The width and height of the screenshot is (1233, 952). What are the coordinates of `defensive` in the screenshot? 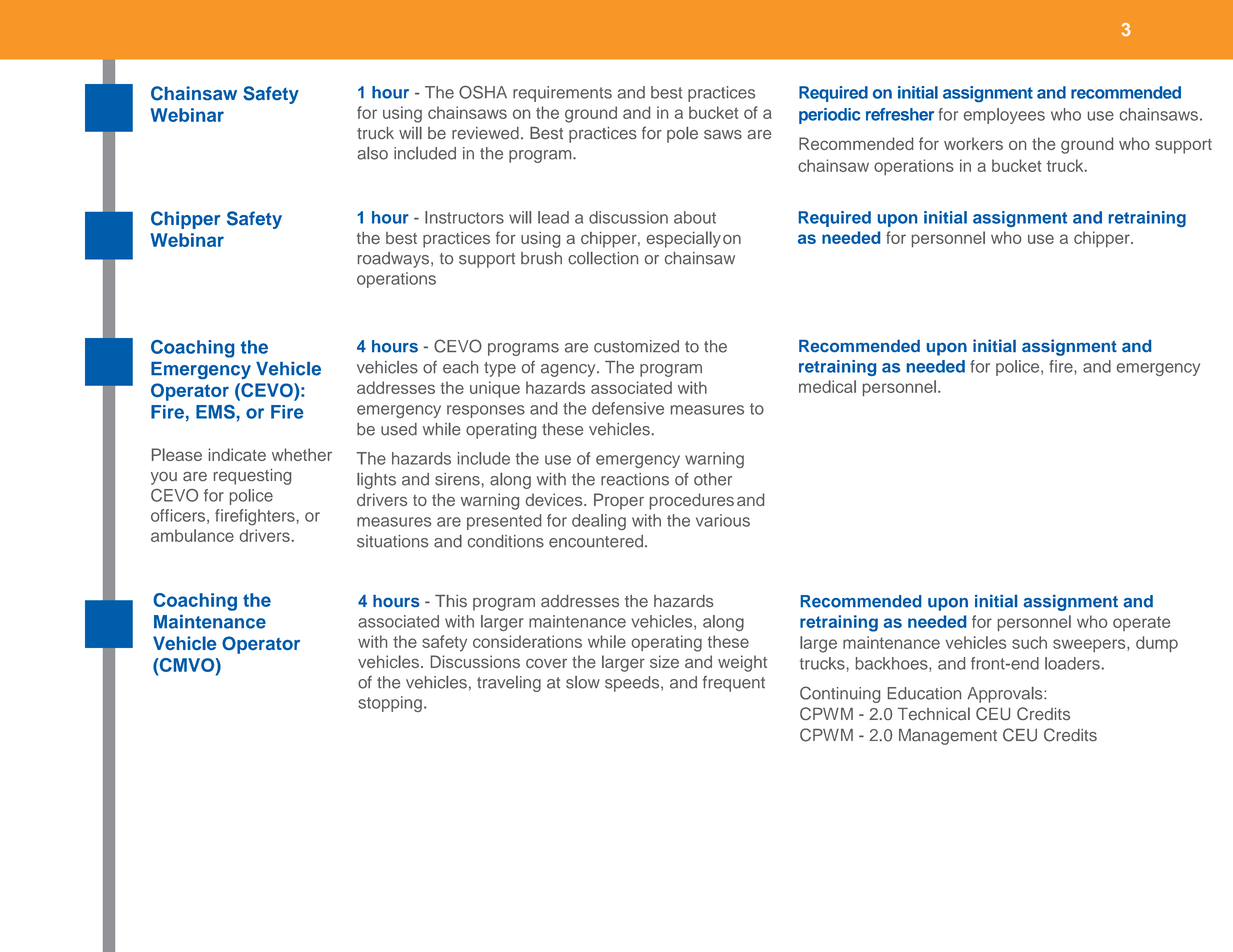 It's located at (628, 408).
